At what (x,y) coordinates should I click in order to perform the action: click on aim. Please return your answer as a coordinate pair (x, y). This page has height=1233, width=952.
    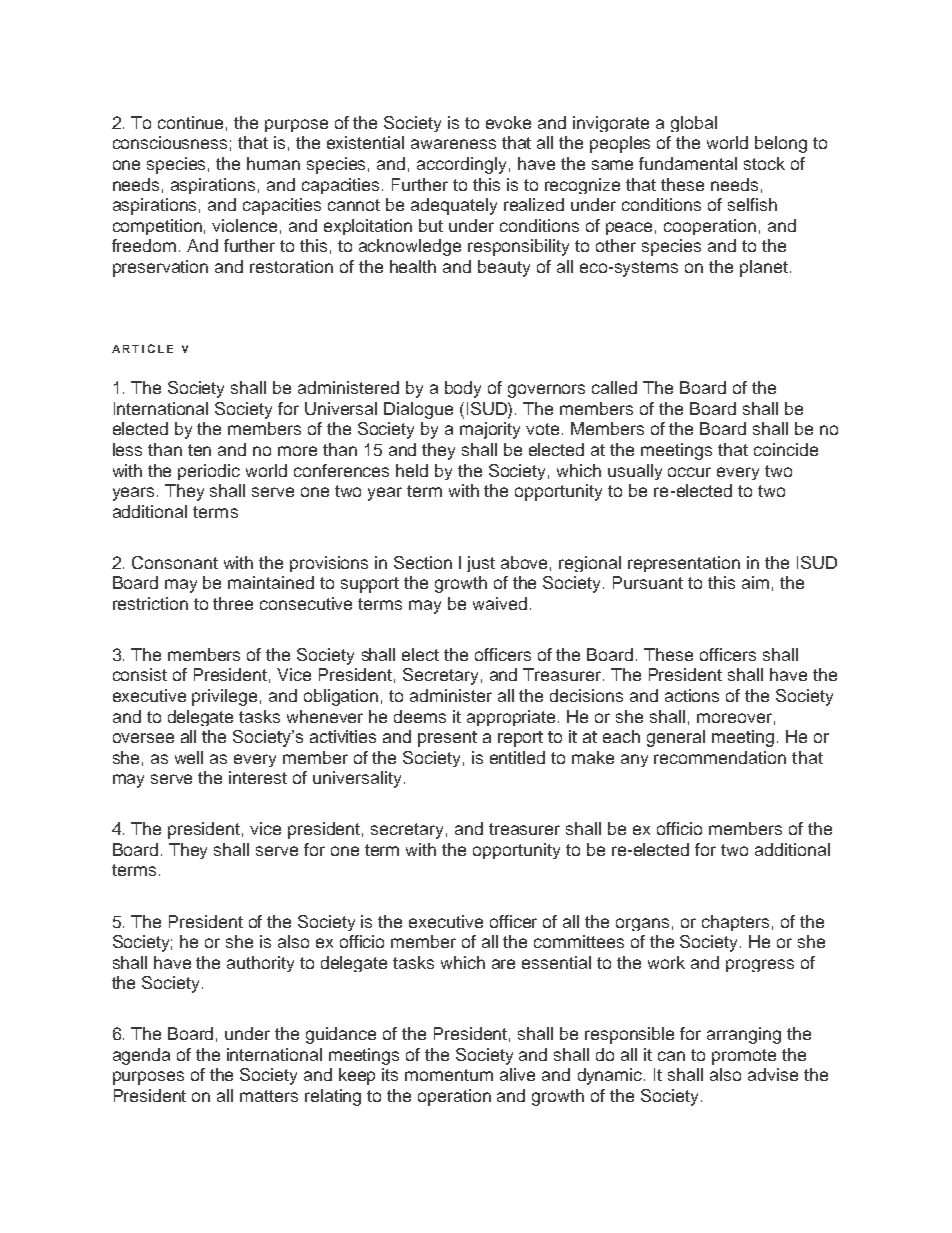
    Looking at the image, I should click on (755, 582).
